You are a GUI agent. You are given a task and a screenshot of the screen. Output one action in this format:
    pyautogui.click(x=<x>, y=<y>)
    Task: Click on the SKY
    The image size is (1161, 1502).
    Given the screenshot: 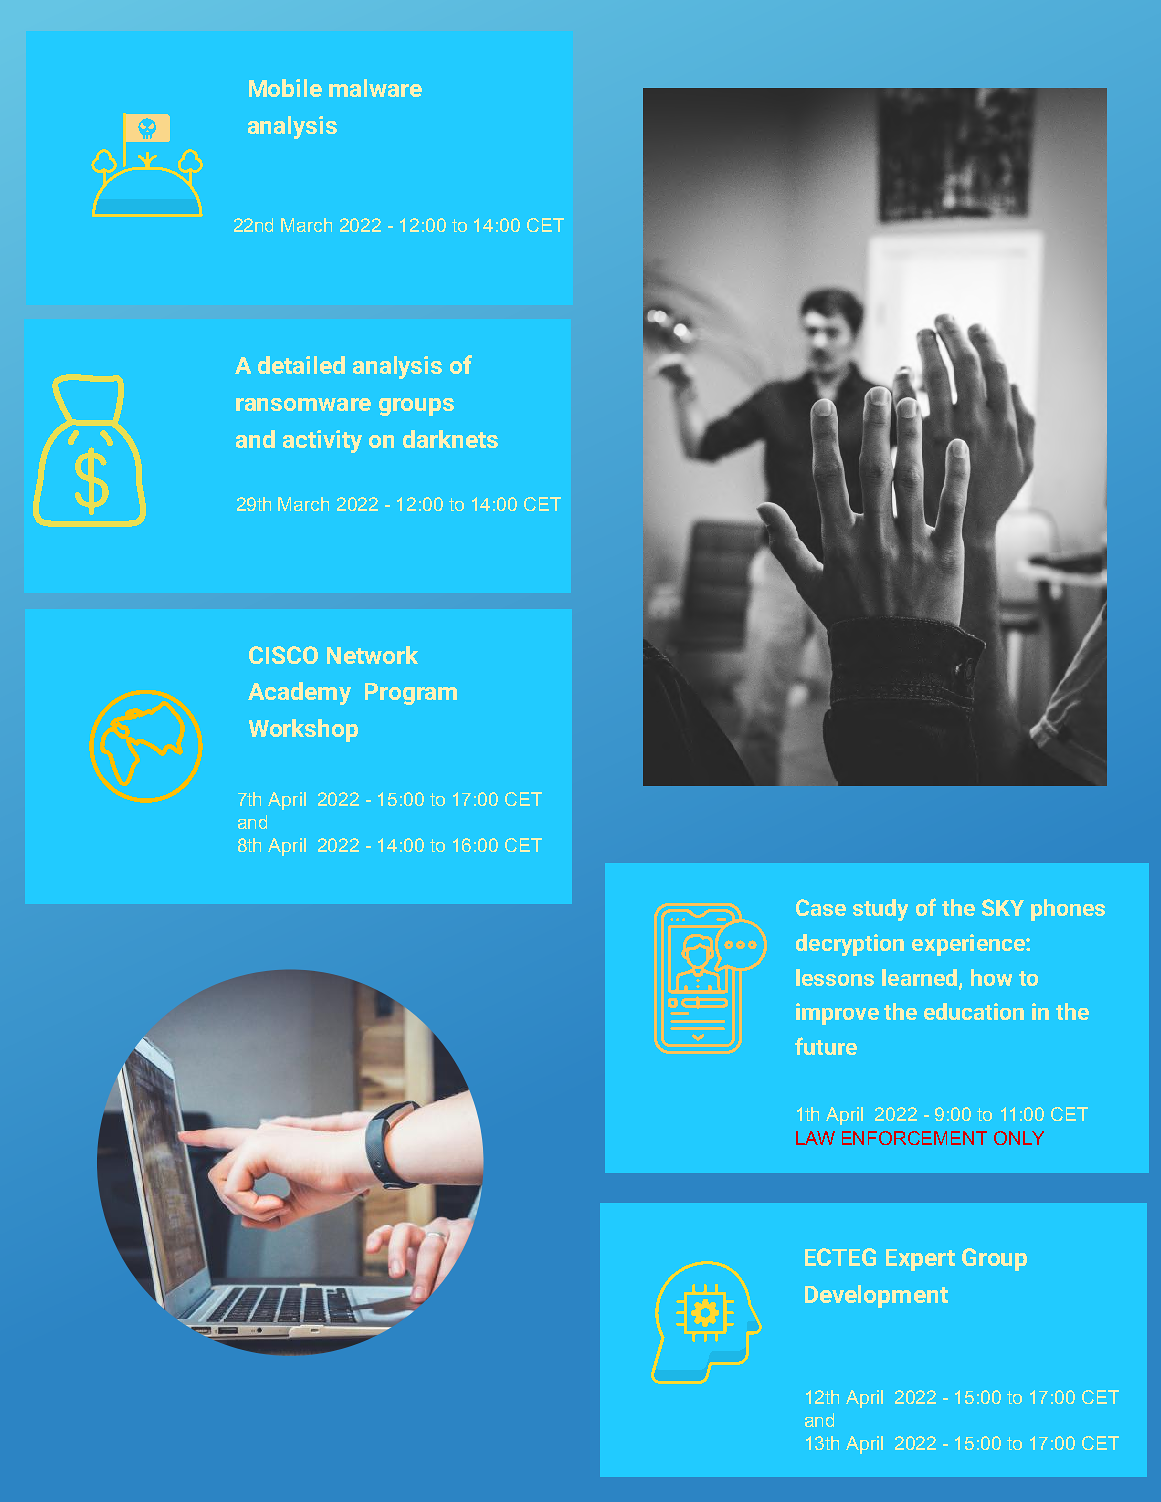 What is the action you would take?
    pyautogui.click(x=1003, y=907)
